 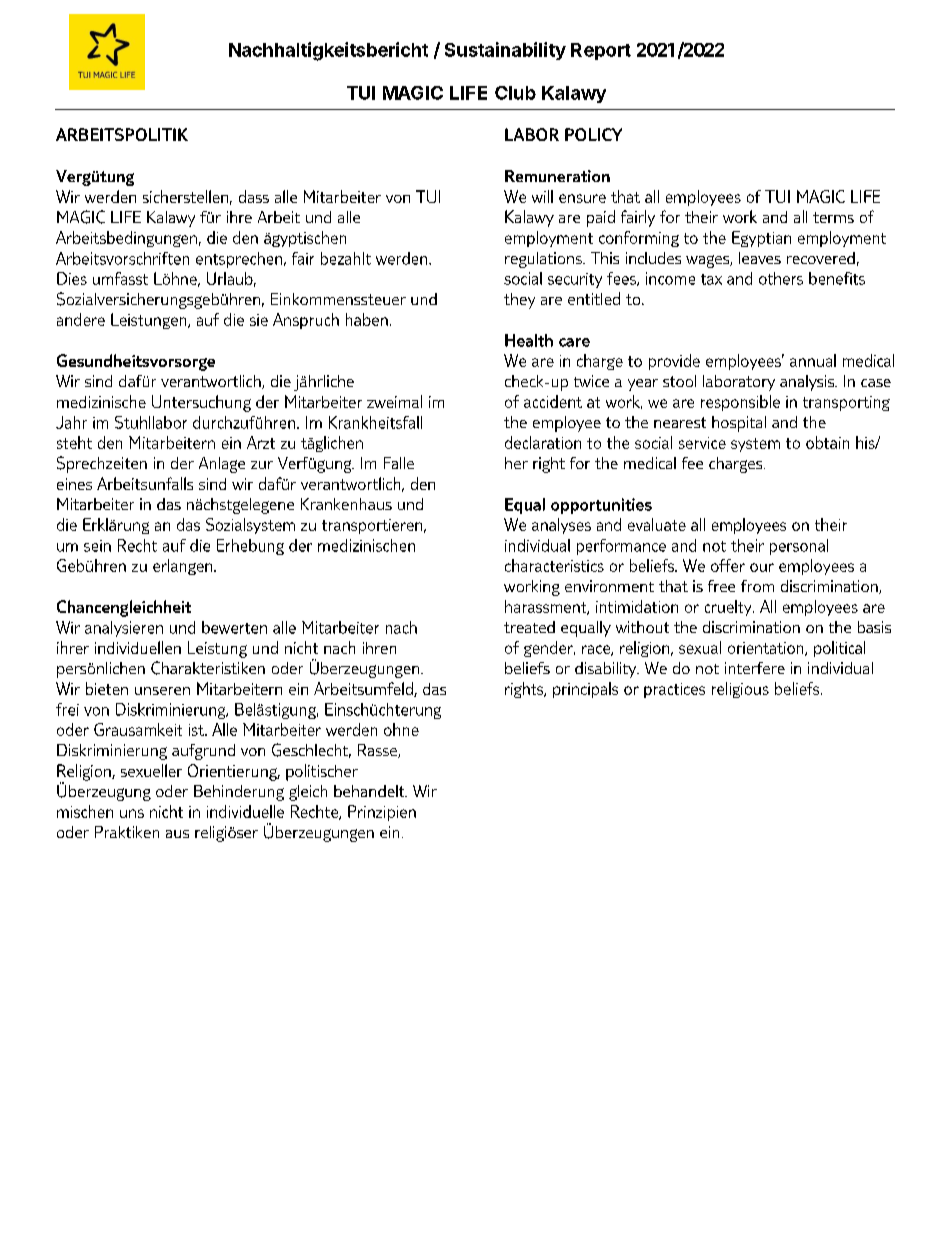 What do you see at coordinates (401, 729) in the page?
I see `ohne` at bounding box center [401, 729].
